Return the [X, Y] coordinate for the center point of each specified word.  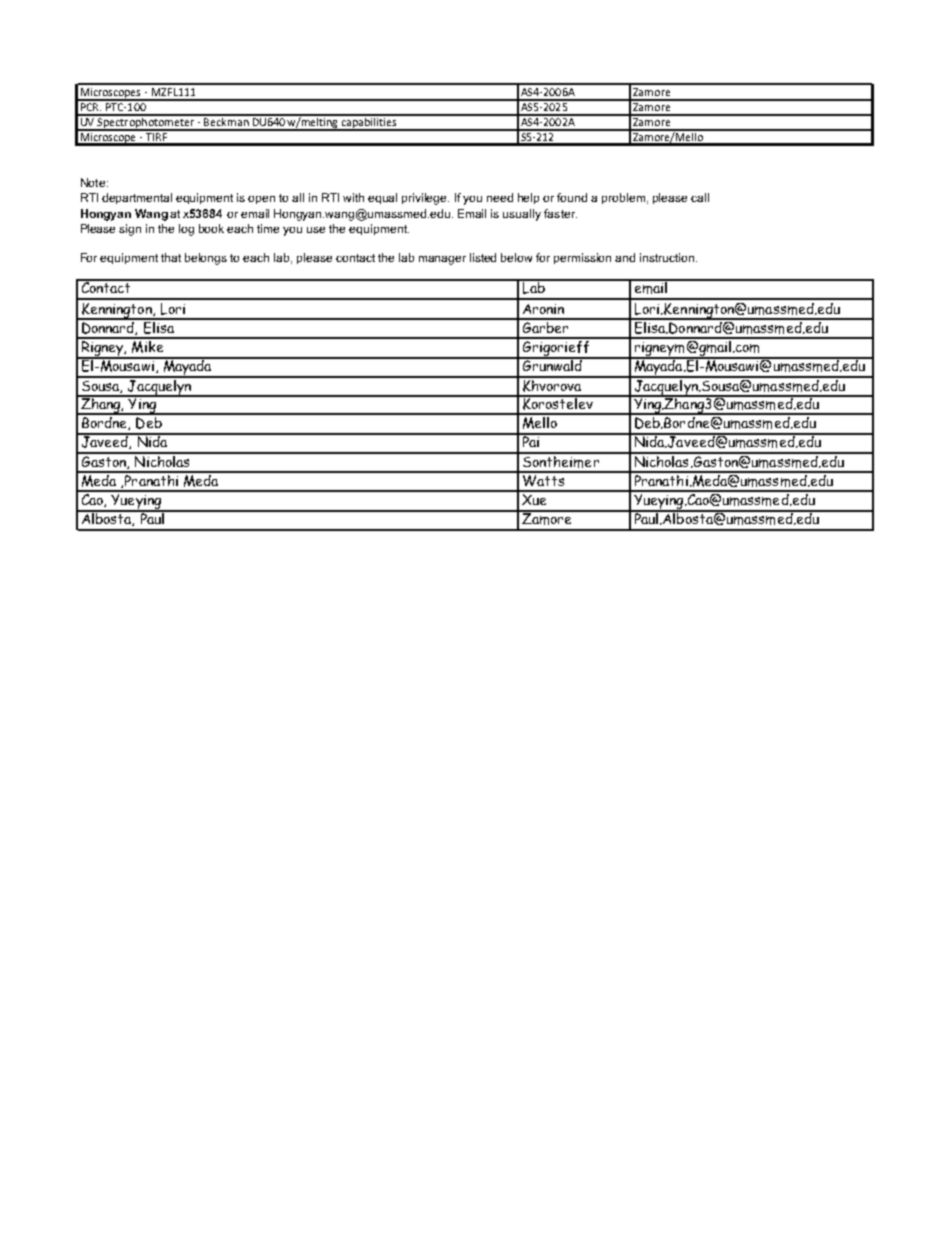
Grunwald [552, 364]
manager [442, 260]
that [171, 257]
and [625, 257]
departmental [137, 198]
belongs [206, 259]
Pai [530, 440]
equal [382, 198]
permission [582, 258]
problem [623, 198]
